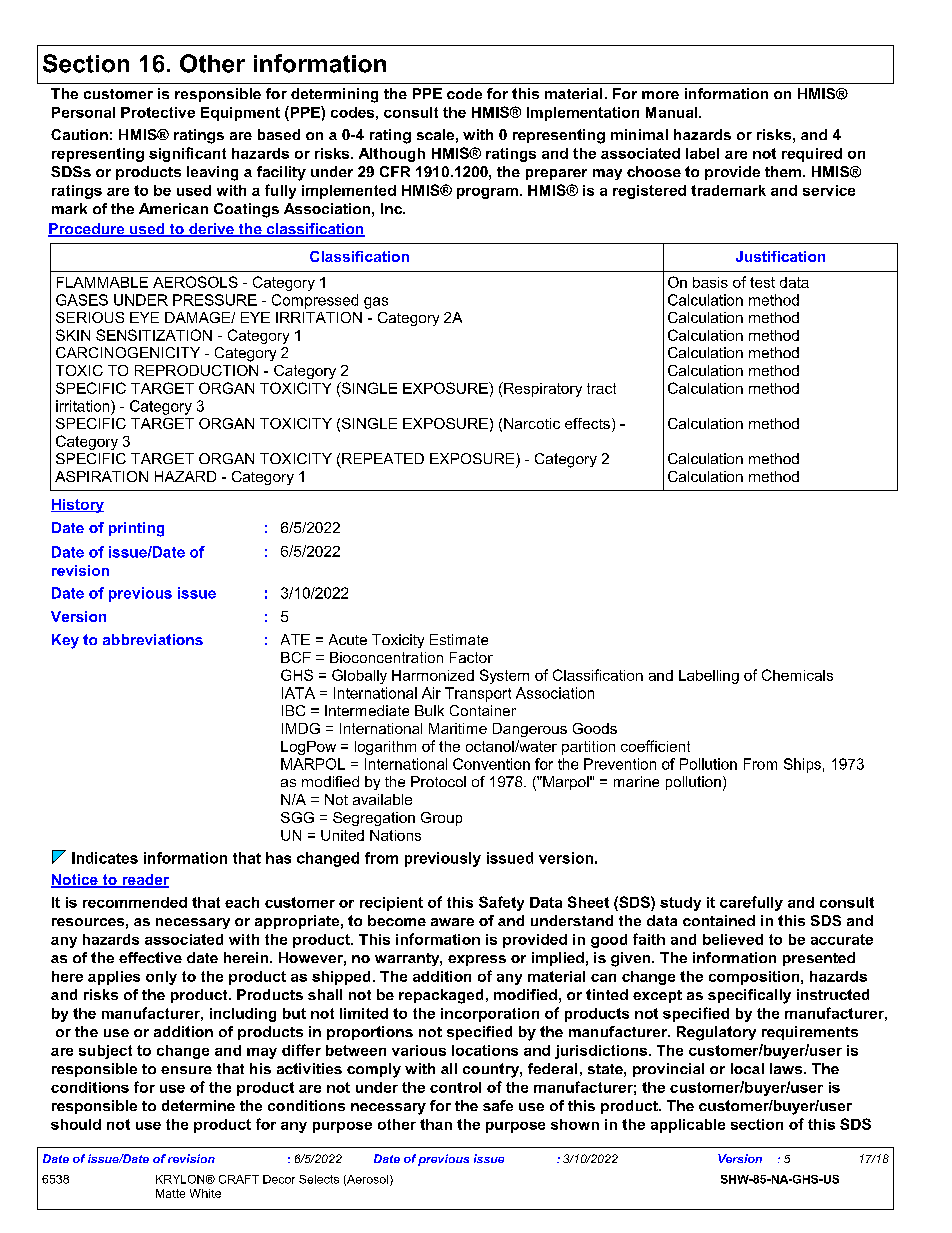 The height and width of the image is (1233, 952). Describe the element at coordinates (392, 155) in the image. I see `Although` at that location.
